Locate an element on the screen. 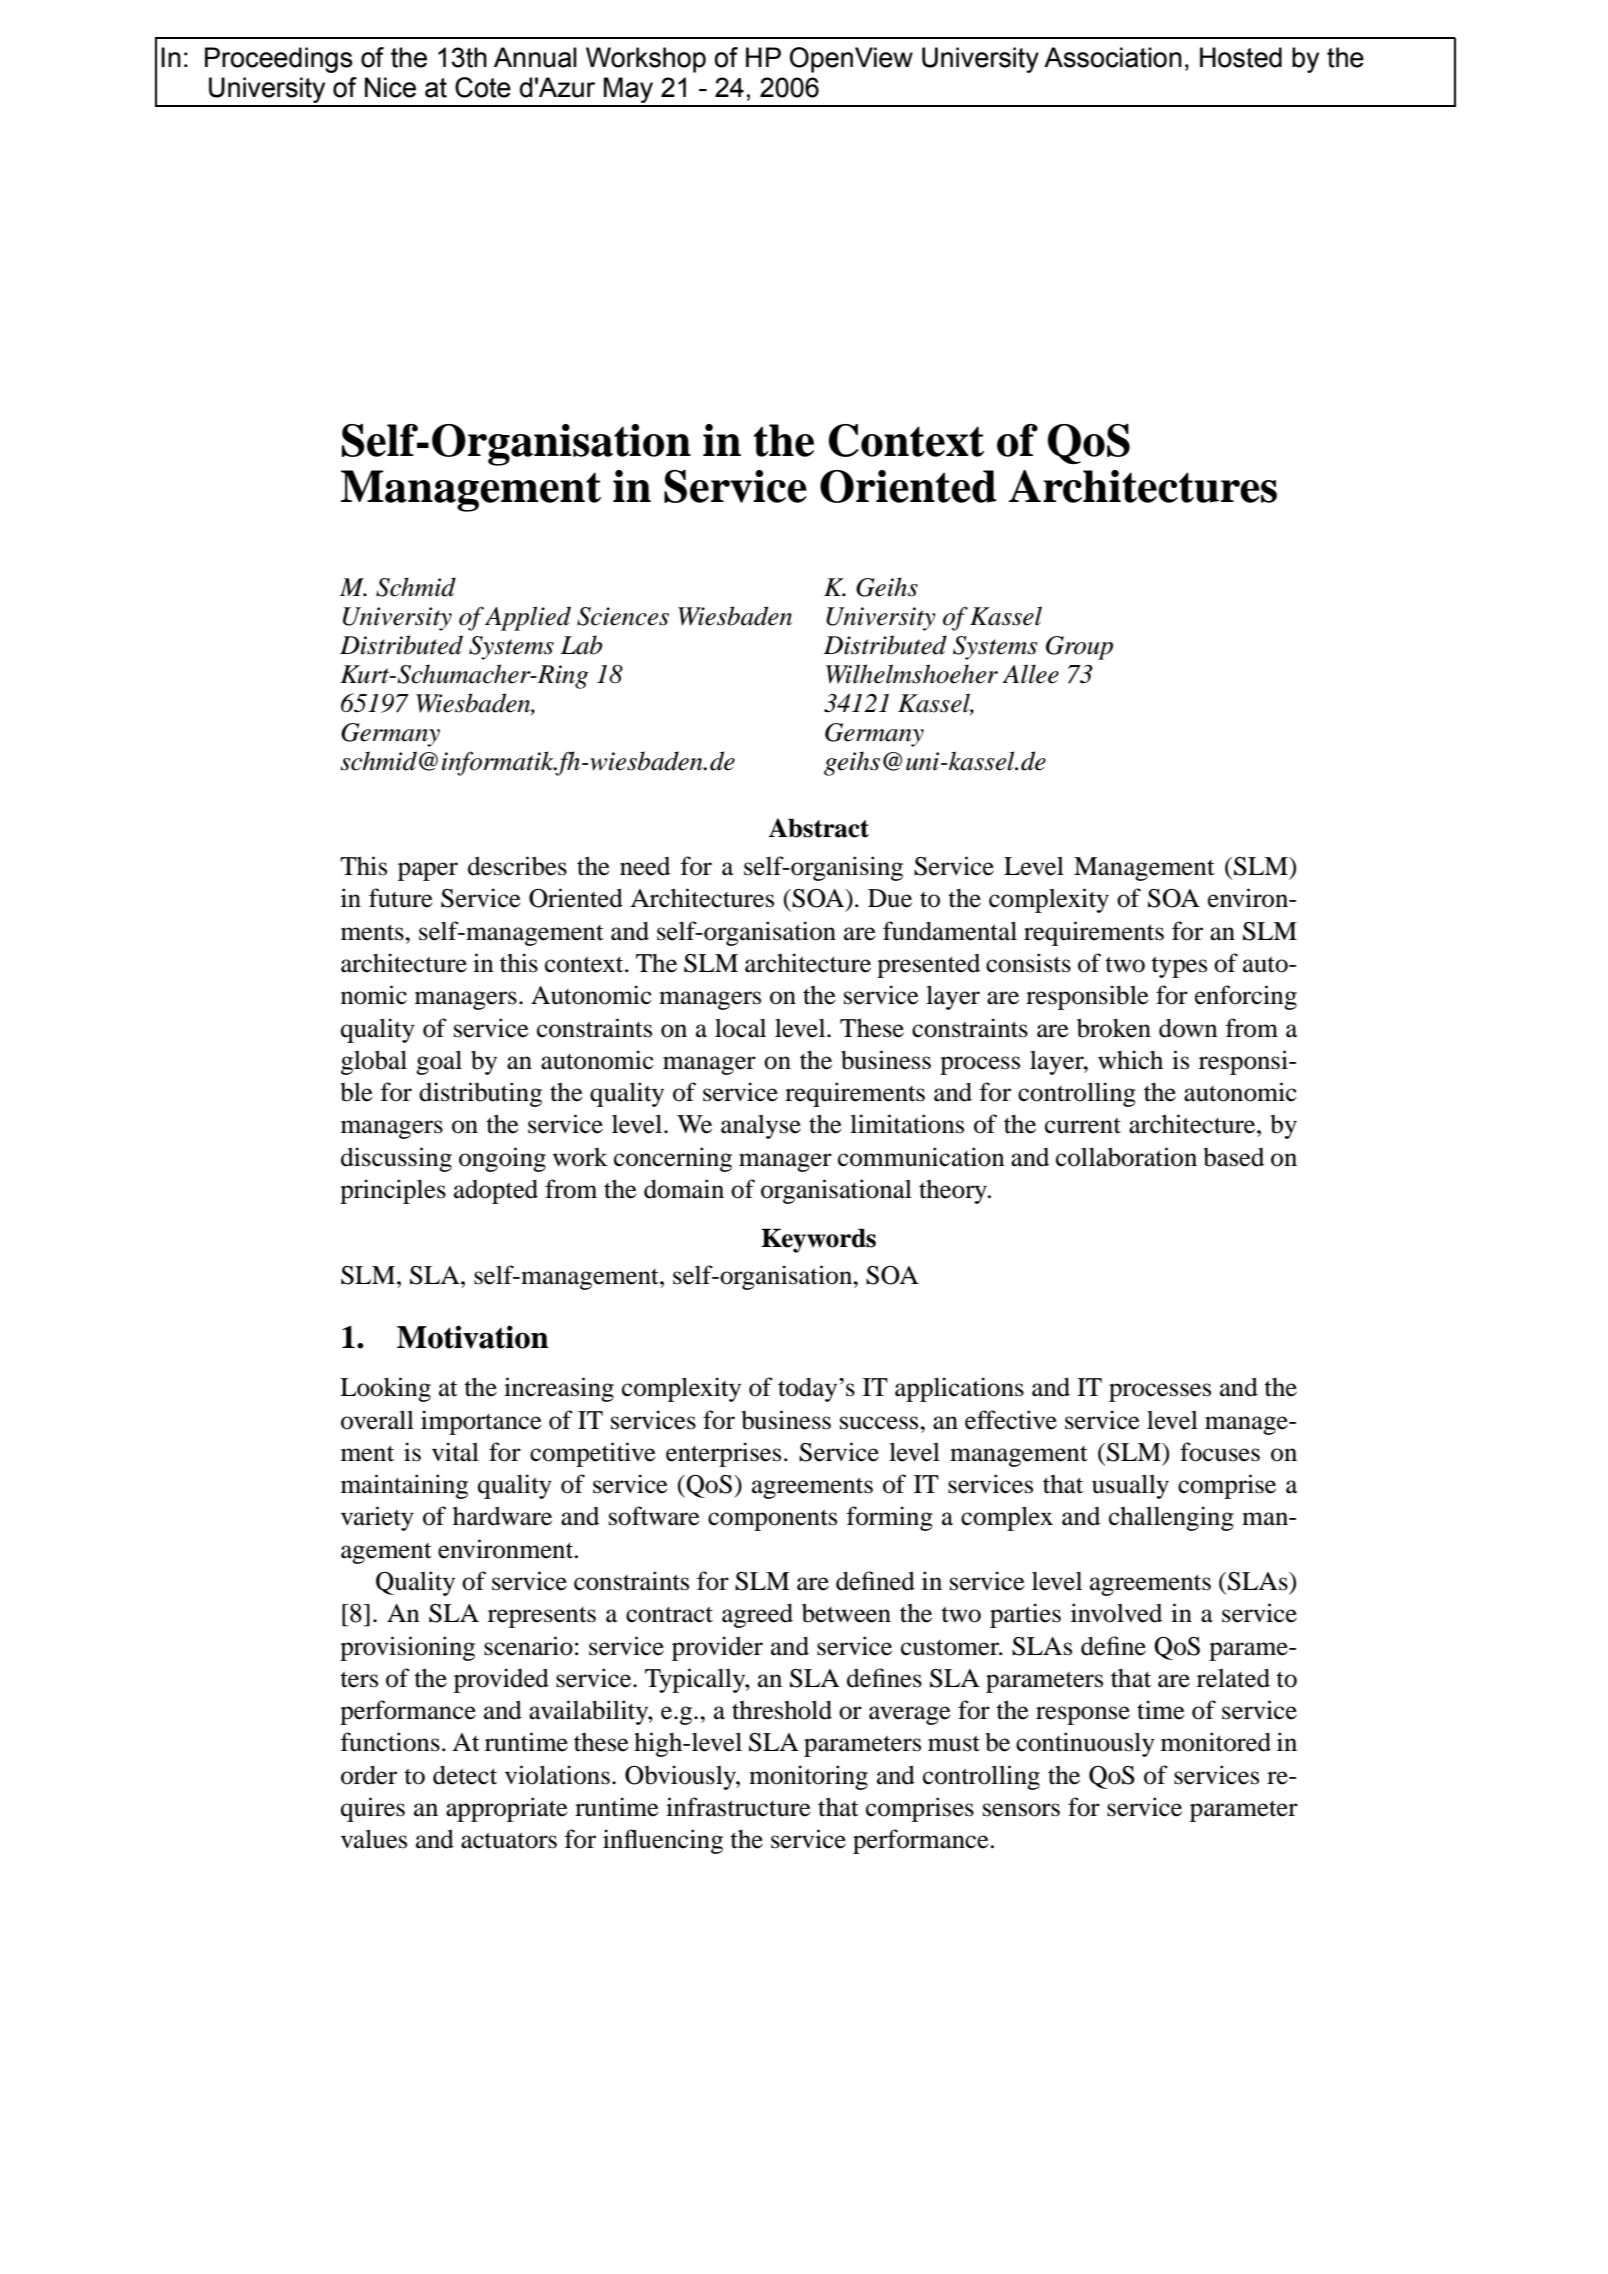  analyse is located at coordinates (761, 1127).
